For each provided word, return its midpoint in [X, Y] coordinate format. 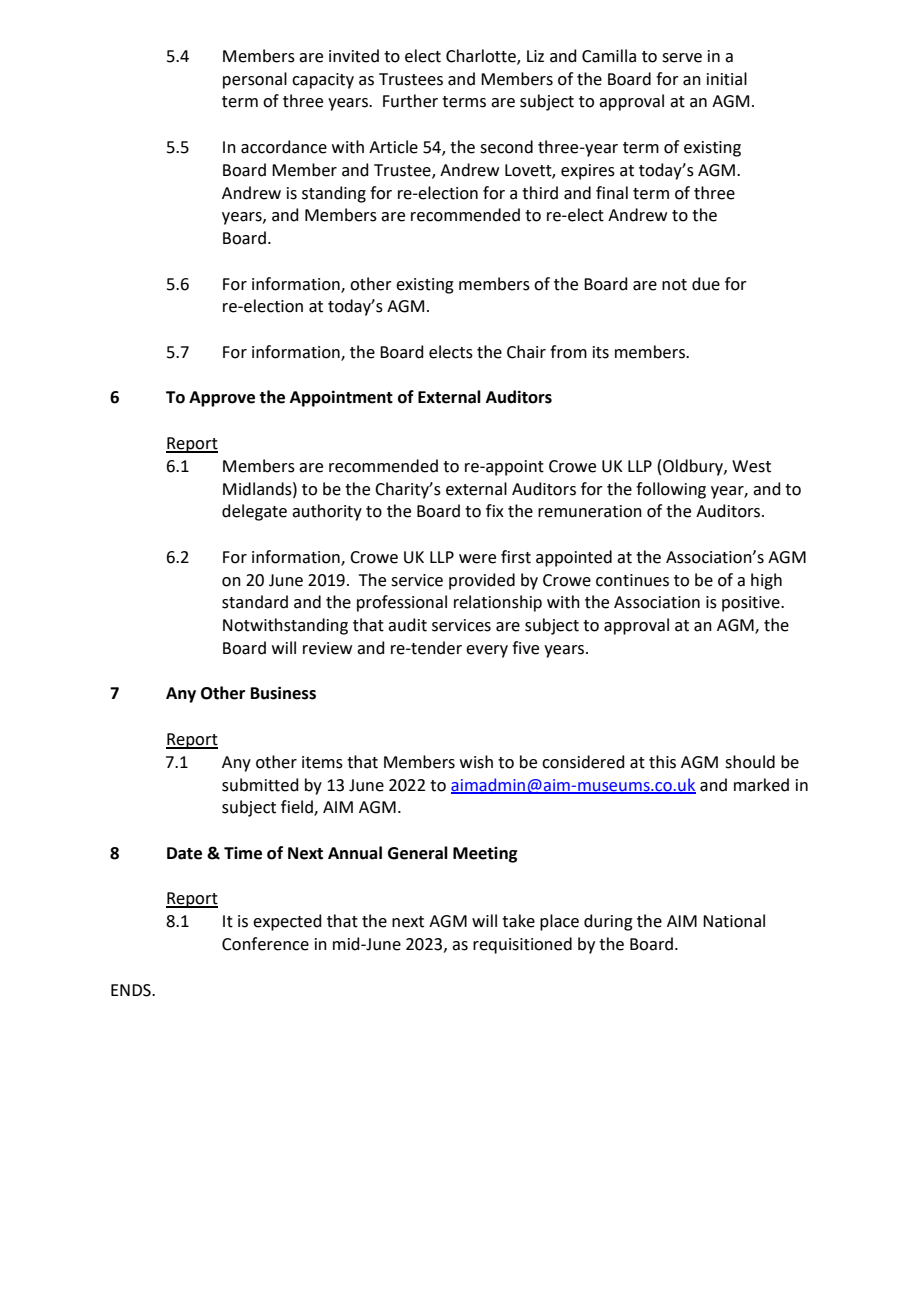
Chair [526, 352]
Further [410, 101]
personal [255, 80]
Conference [265, 944]
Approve [222, 399]
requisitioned [522, 945]
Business [283, 693]
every [487, 651]
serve [682, 58]
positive [752, 604]
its [601, 352]
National [734, 921]
